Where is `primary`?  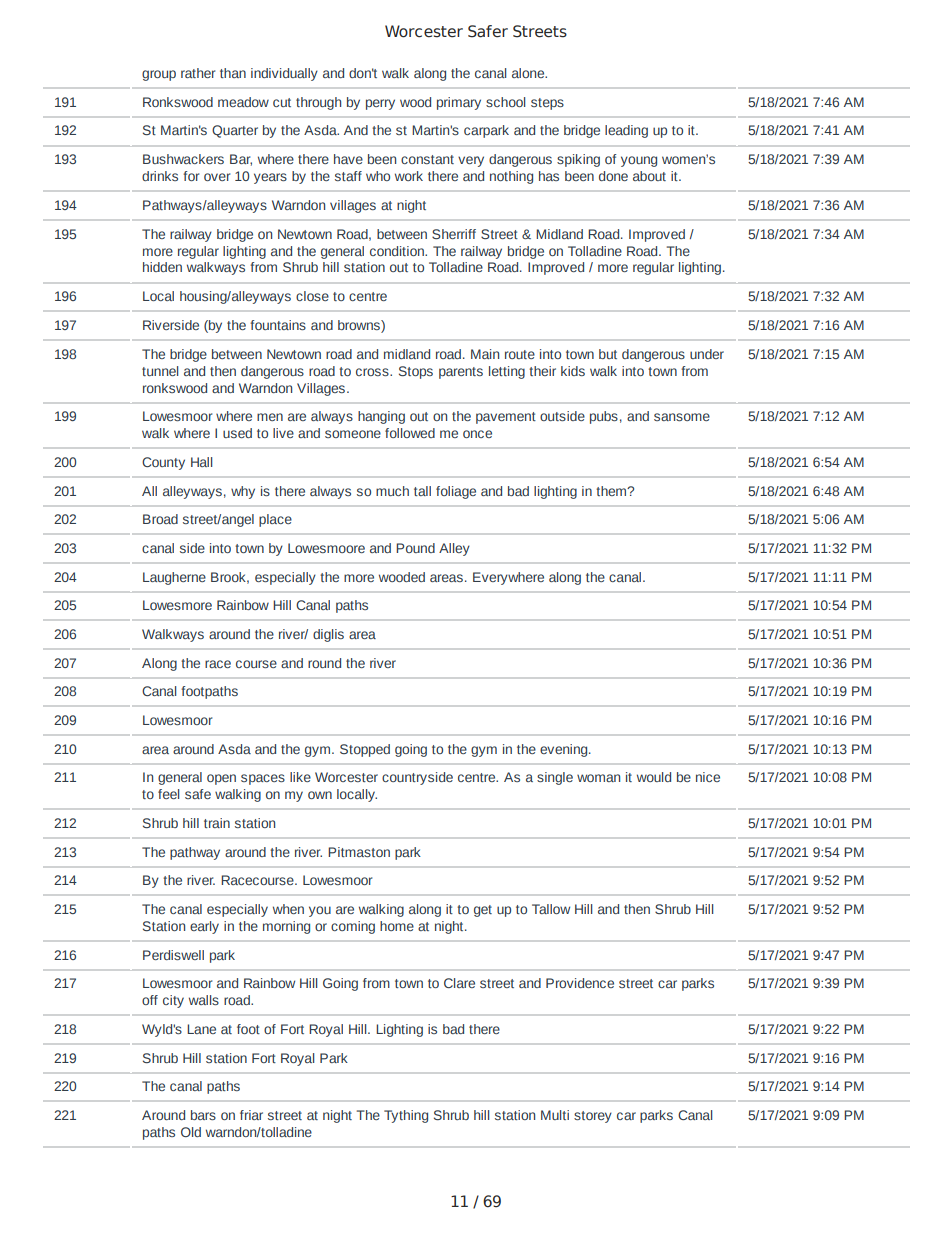
primary is located at coordinates (459, 103).
